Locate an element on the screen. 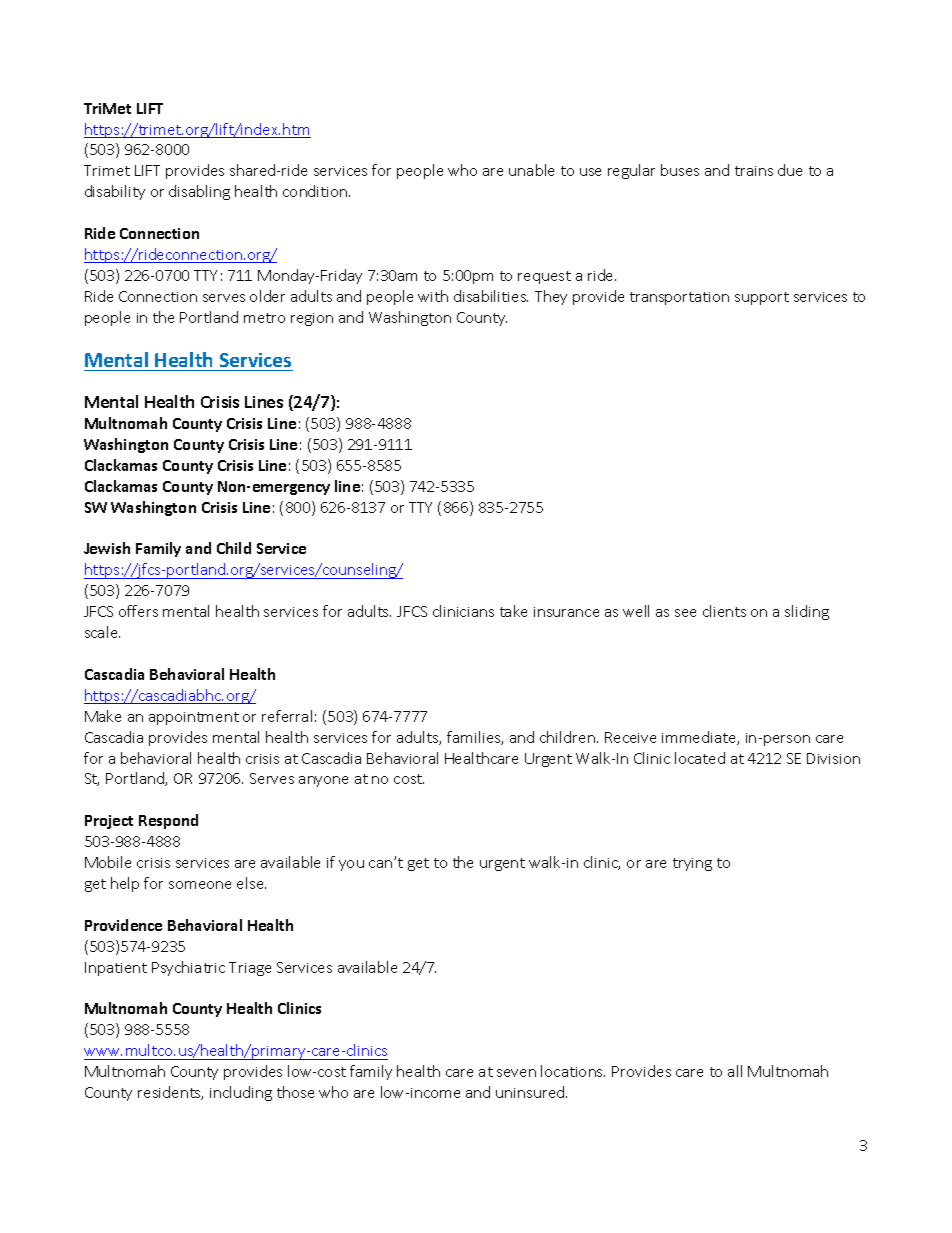 This screenshot has height=1233, width=952. disabling is located at coordinates (199, 192).
